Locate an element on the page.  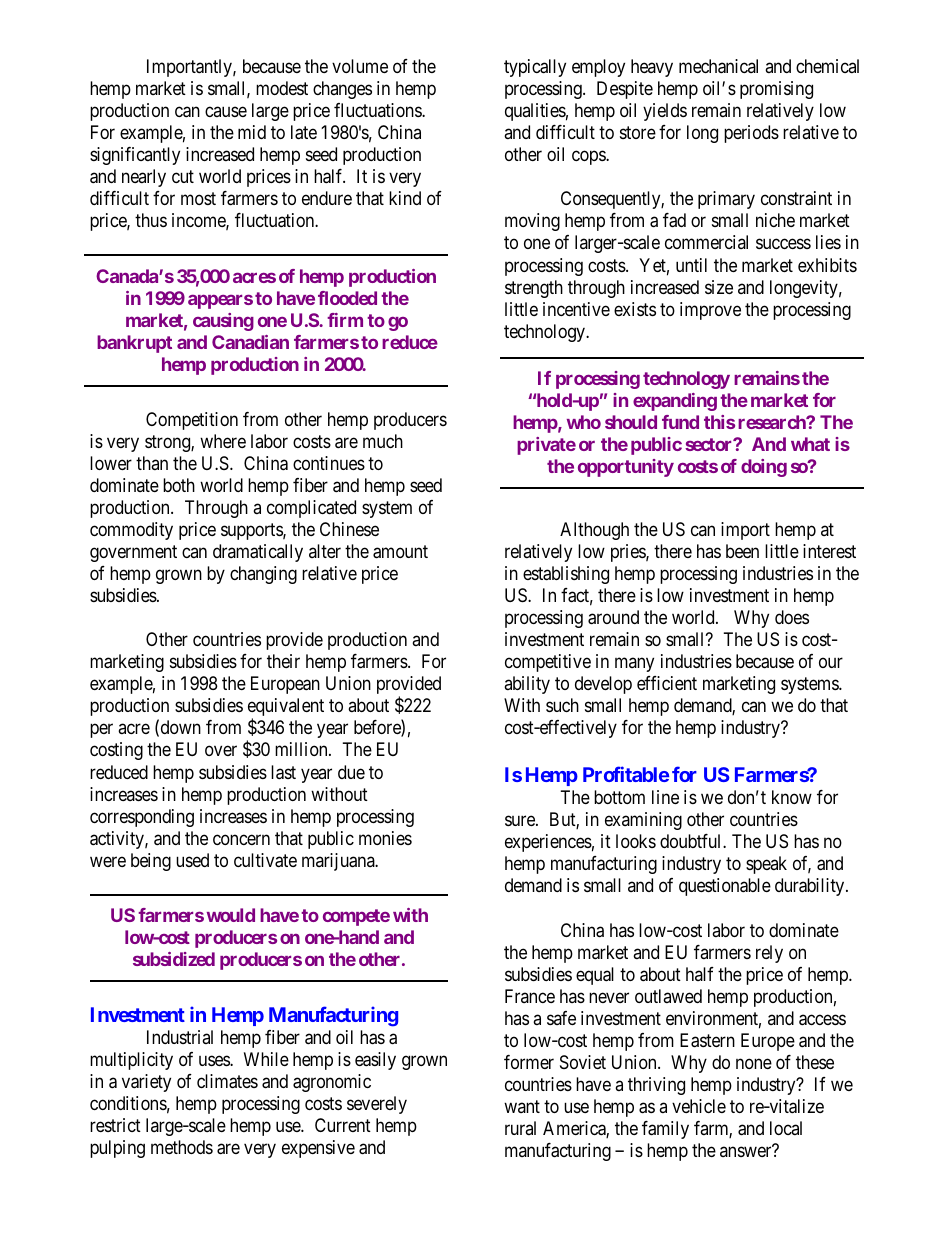
used is located at coordinates (192, 860).
